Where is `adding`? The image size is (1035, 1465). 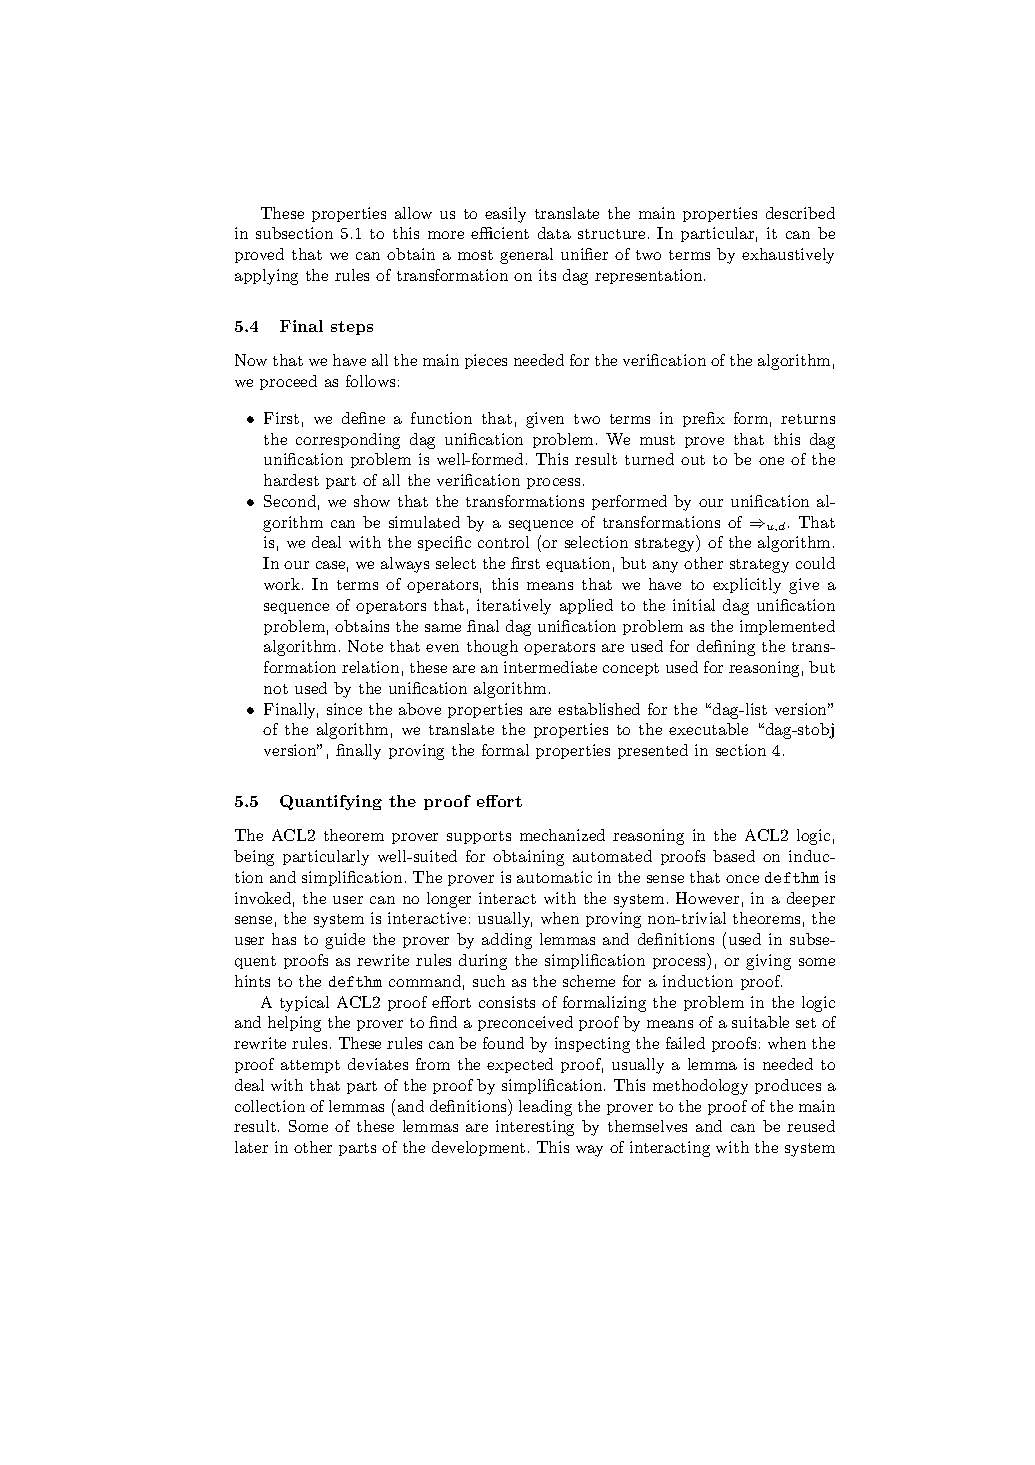
adding is located at coordinates (507, 941).
